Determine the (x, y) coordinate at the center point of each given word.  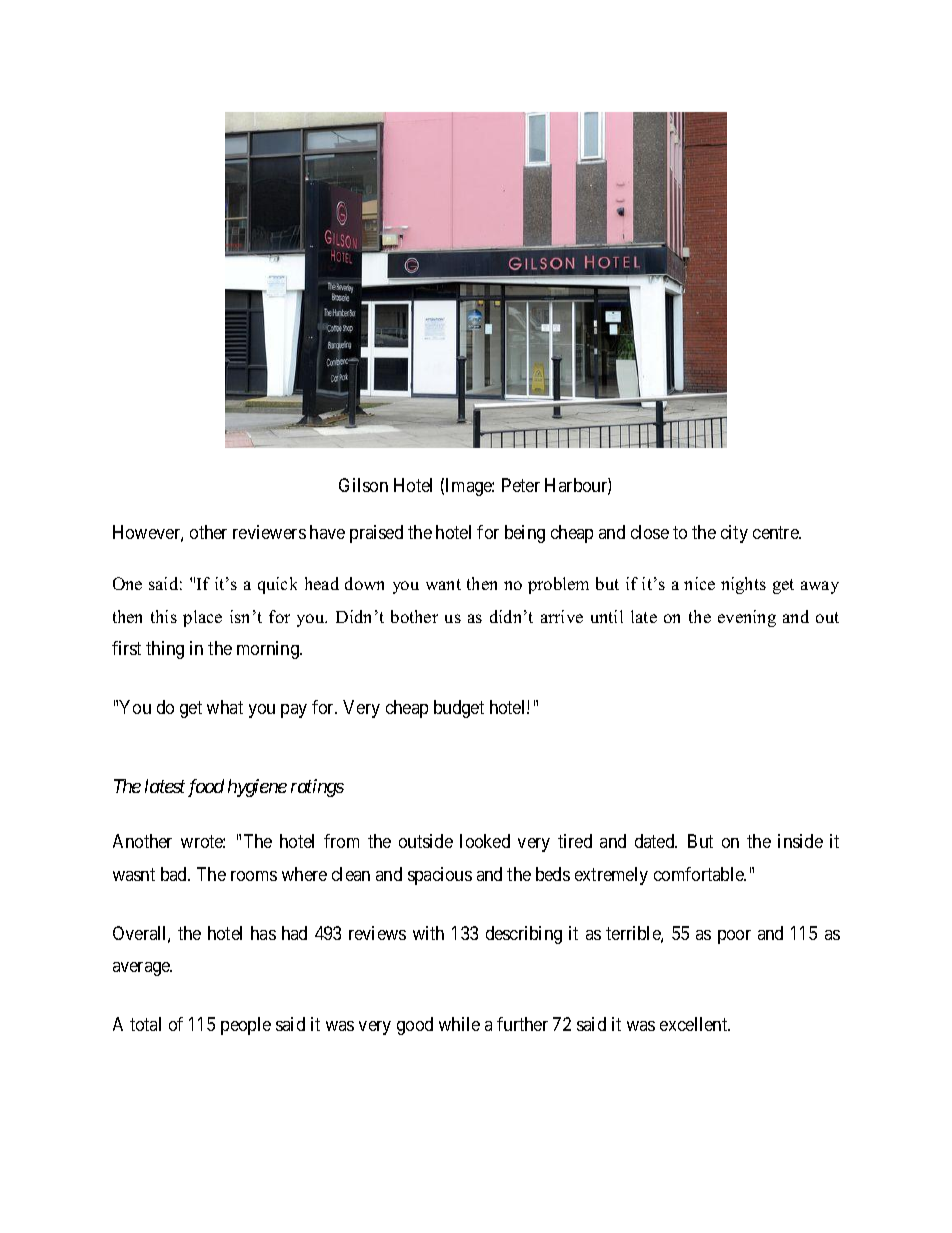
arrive (562, 616)
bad (175, 874)
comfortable (700, 874)
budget (459, 709)
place (202, 618)
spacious (440, 876)
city (734, 534)
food (206, 788)
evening (747, 618)
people (246, 1026)
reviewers (269, 532)
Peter (521, 485)
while (459, 1024)
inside (800, 841)
